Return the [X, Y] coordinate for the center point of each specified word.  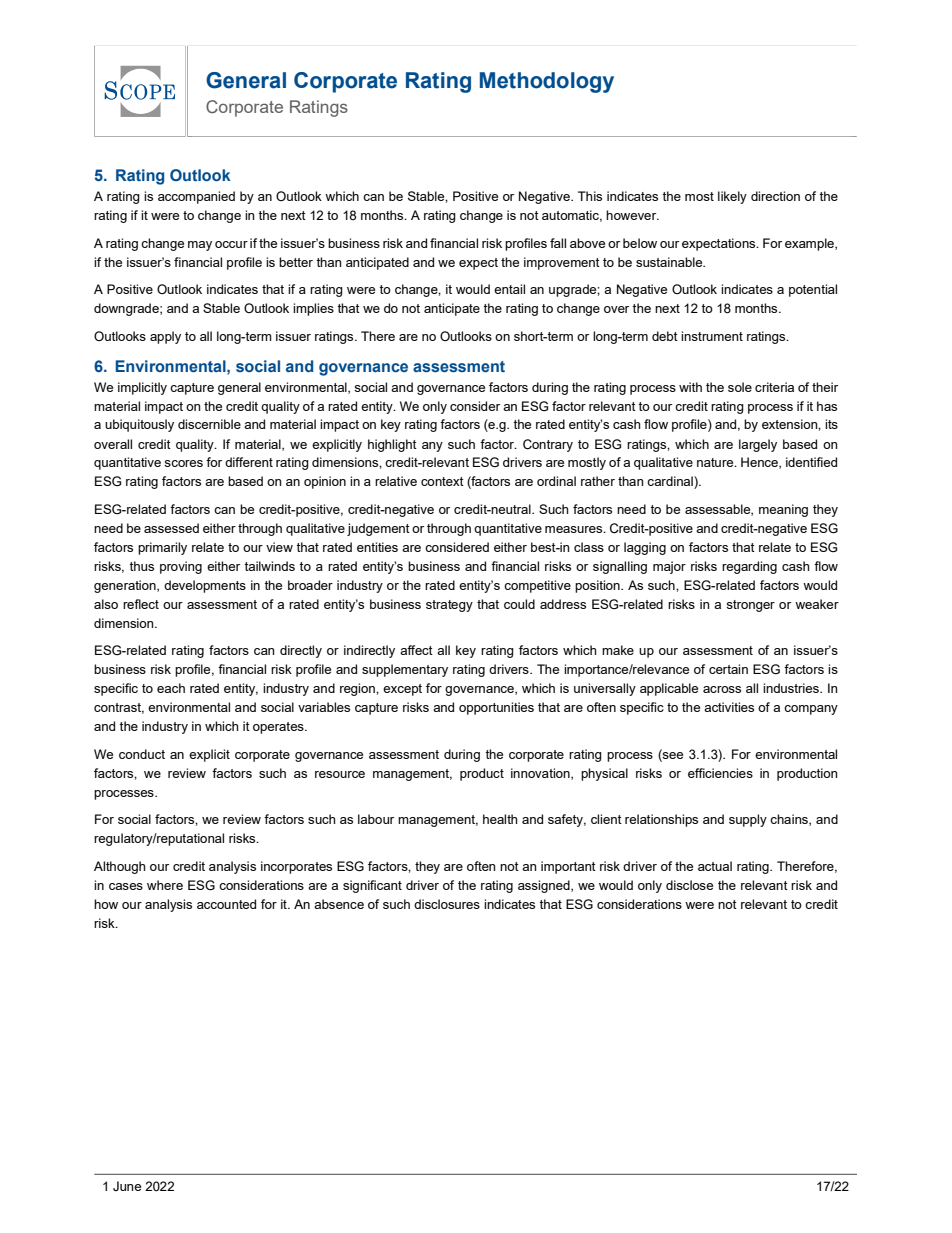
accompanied [196, 197]
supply [748, 820]
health [500, 819]
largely [758, 445]
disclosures [447, 904]
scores [183, 463]
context [442, 481]
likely [732, 197]
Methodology [547, 82]
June [127, 1186]
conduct [142, 754]
